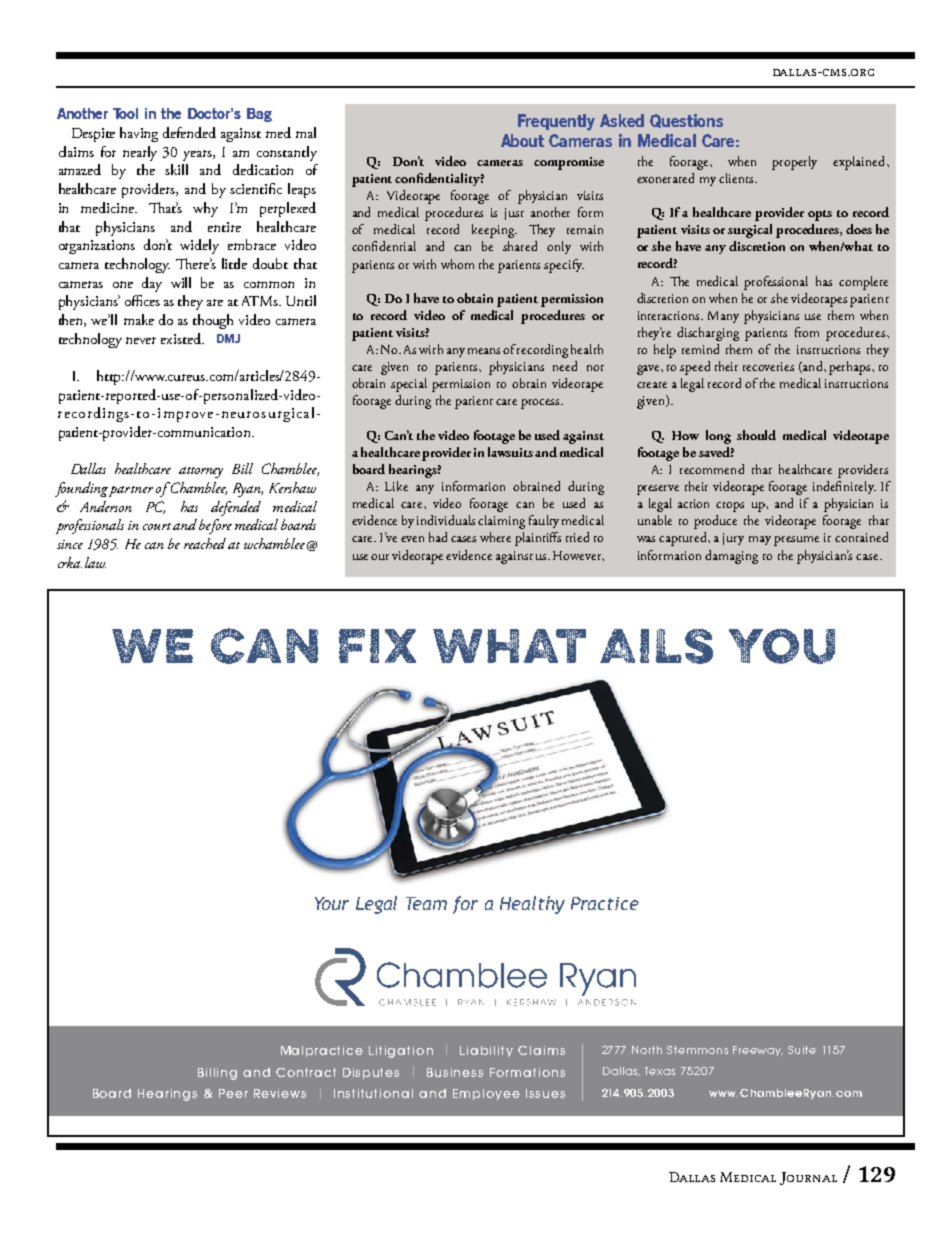 Image resolution: width=952 pixels, height=1233 pixels. Describe the element at coordinates (794, 163) in the page. I see `properly` at that location.
